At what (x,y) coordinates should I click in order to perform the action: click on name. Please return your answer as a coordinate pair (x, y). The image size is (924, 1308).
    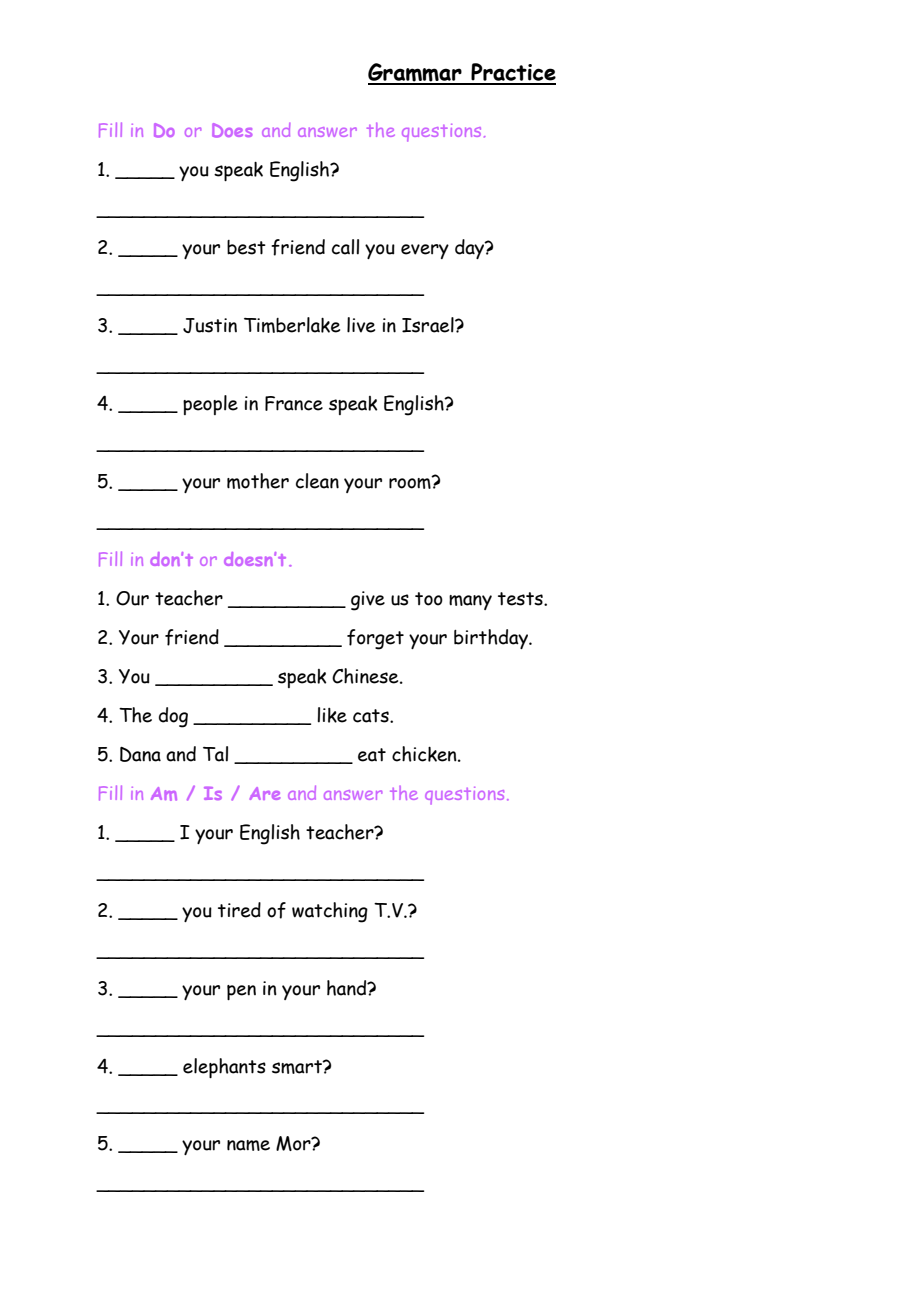
    Looking at the image, I should click on (248, 1145).
